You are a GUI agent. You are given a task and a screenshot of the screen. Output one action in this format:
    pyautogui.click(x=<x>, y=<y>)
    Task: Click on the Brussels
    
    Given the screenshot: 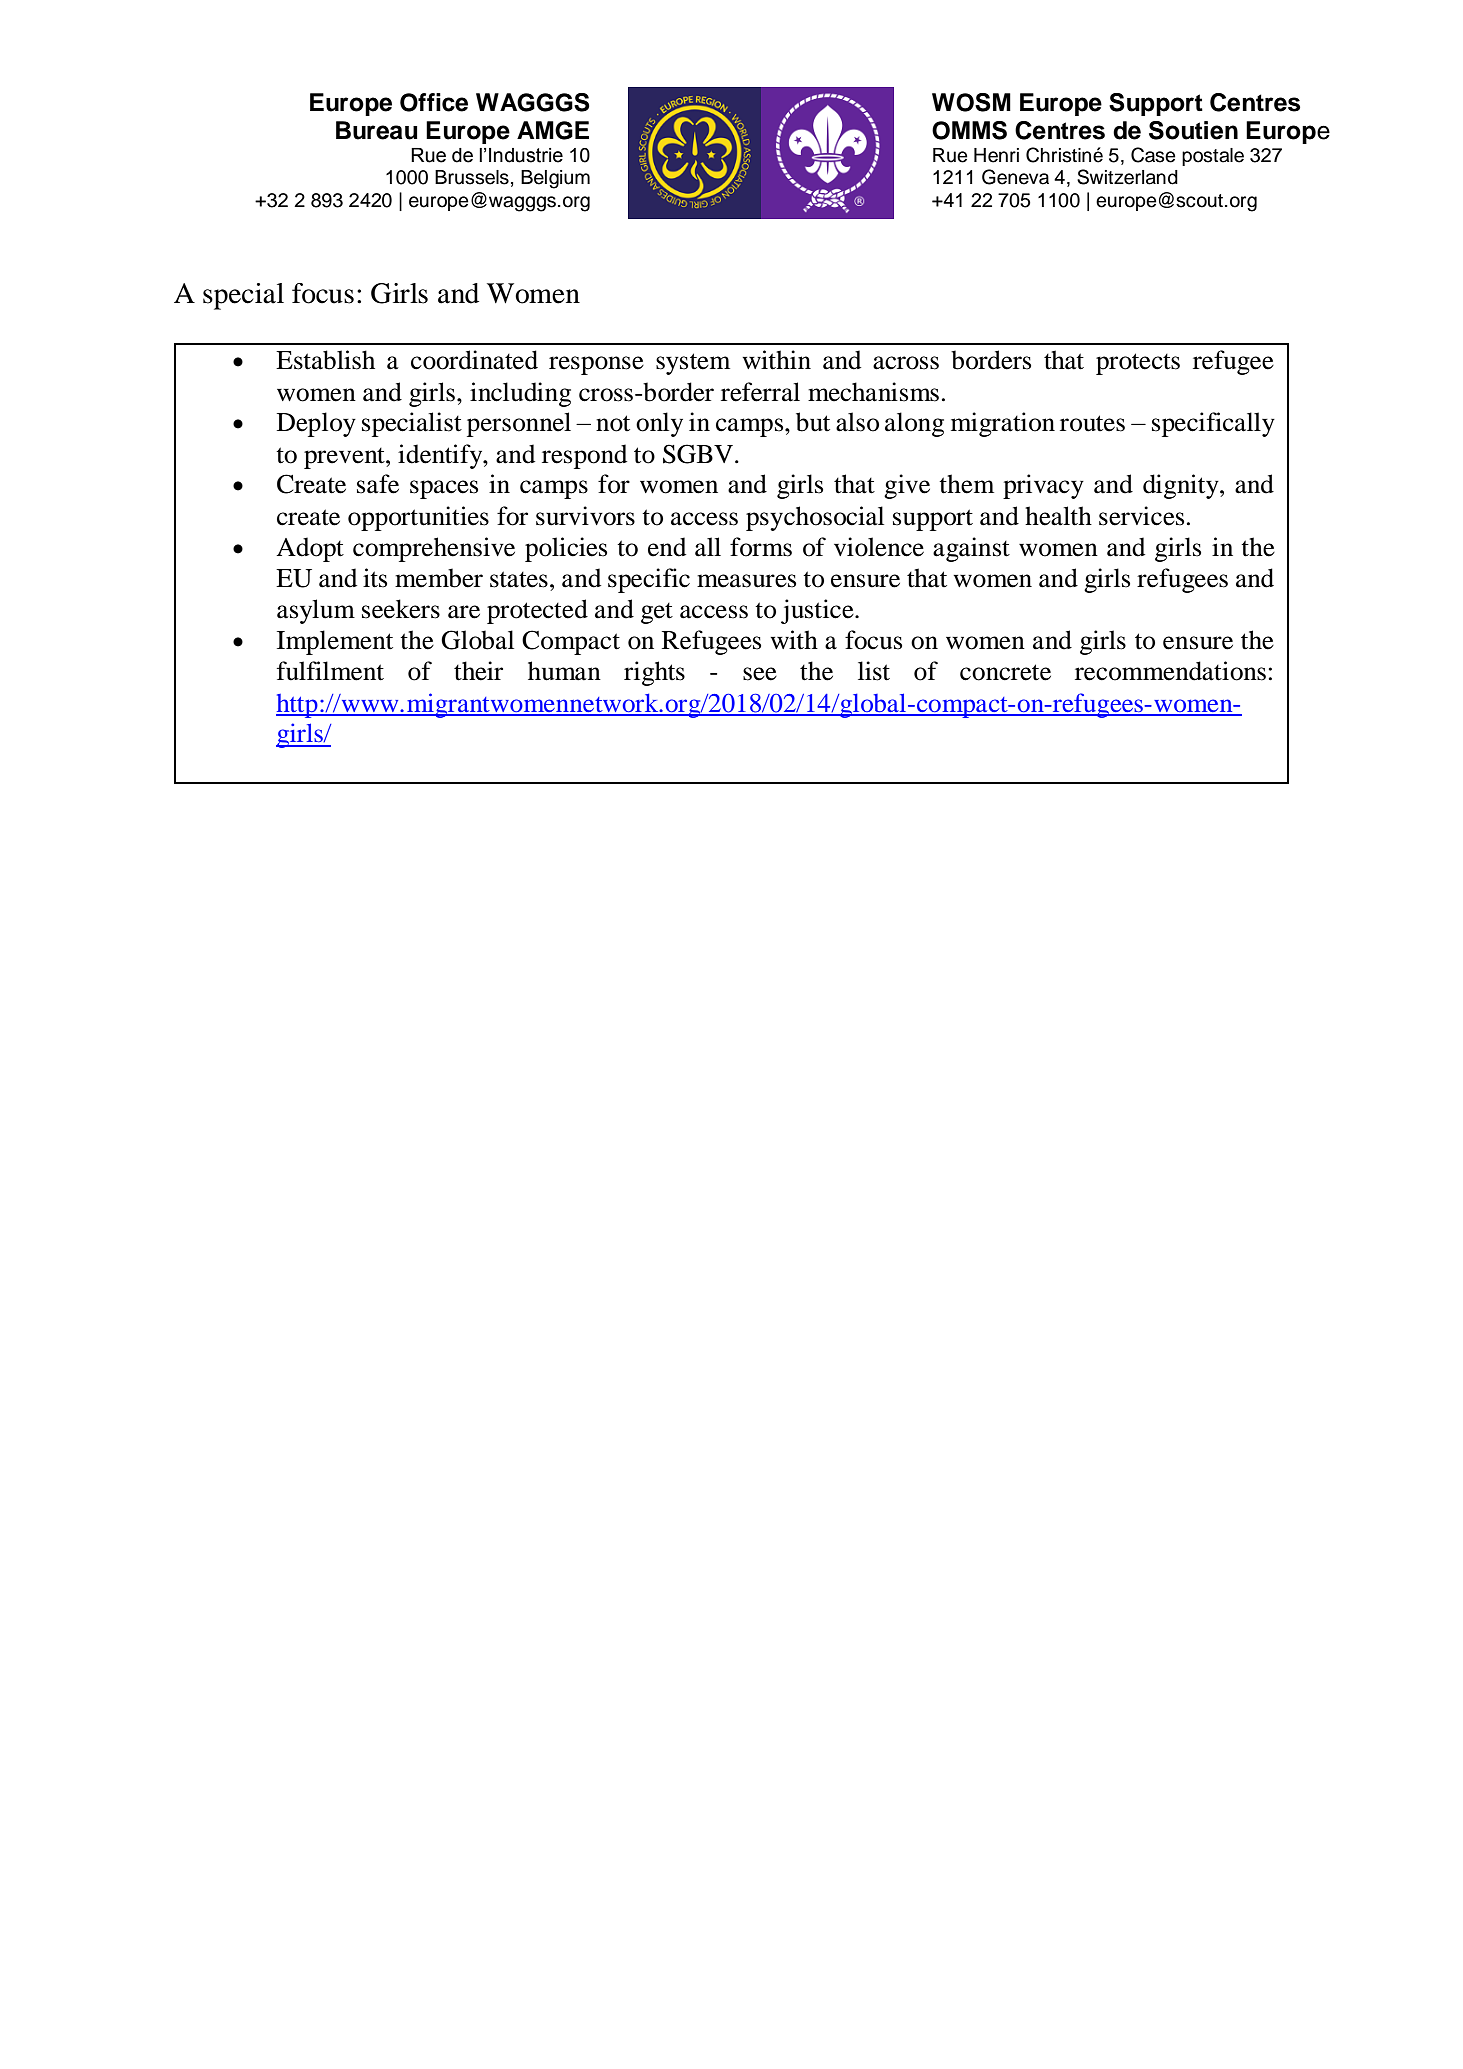 What is the action you would take?
    pyautogui.click(x=472, y=177)
